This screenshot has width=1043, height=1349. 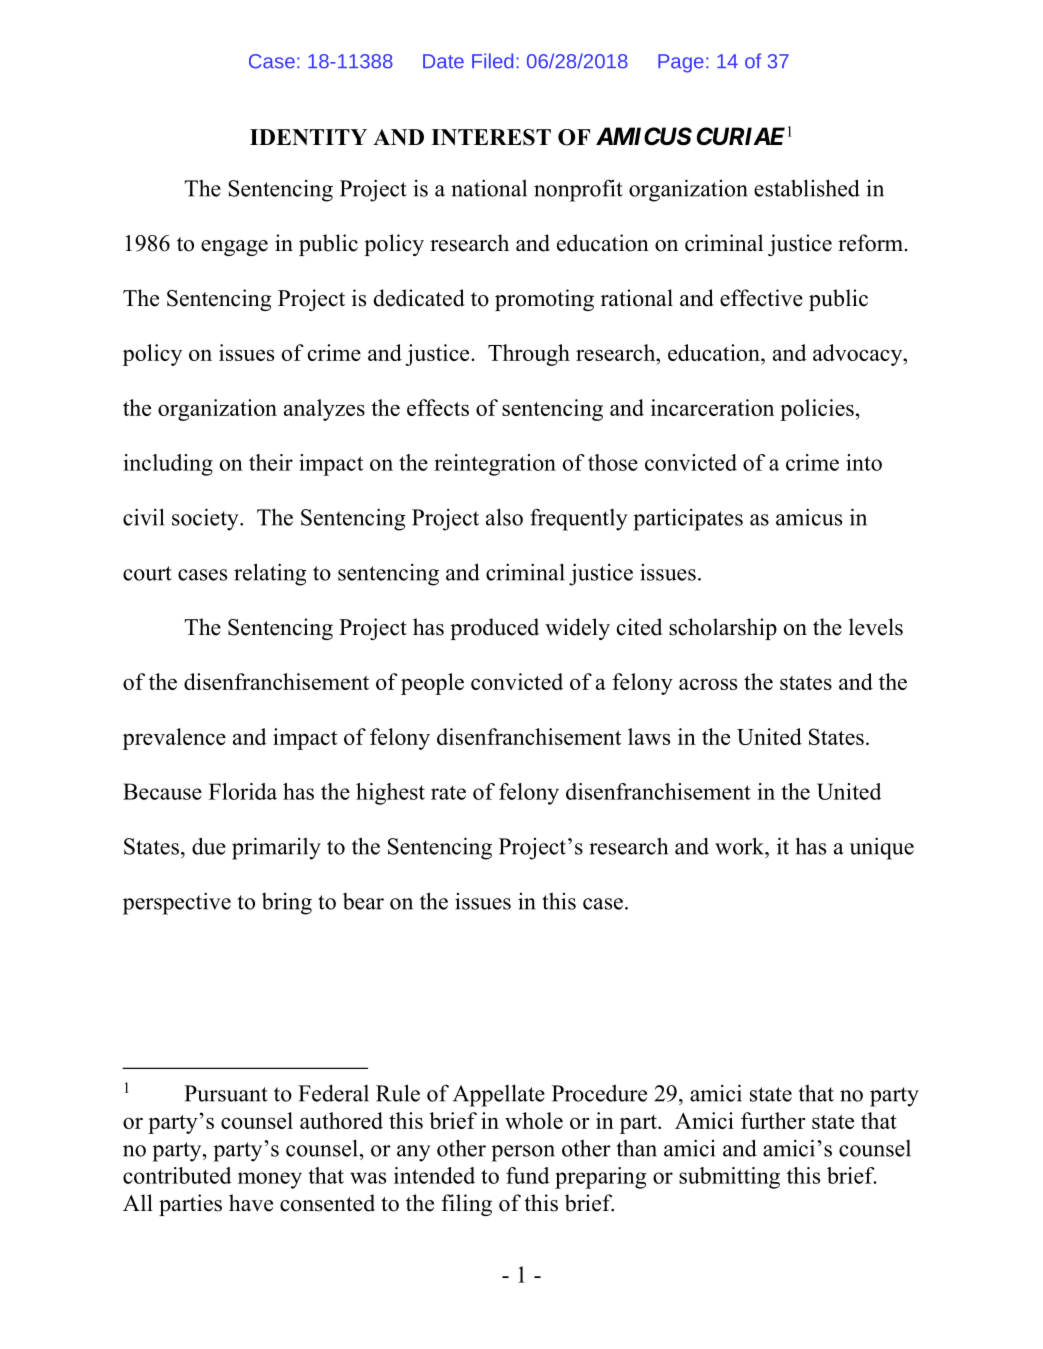 I want to click on produced, so click(x=494, y=629).
